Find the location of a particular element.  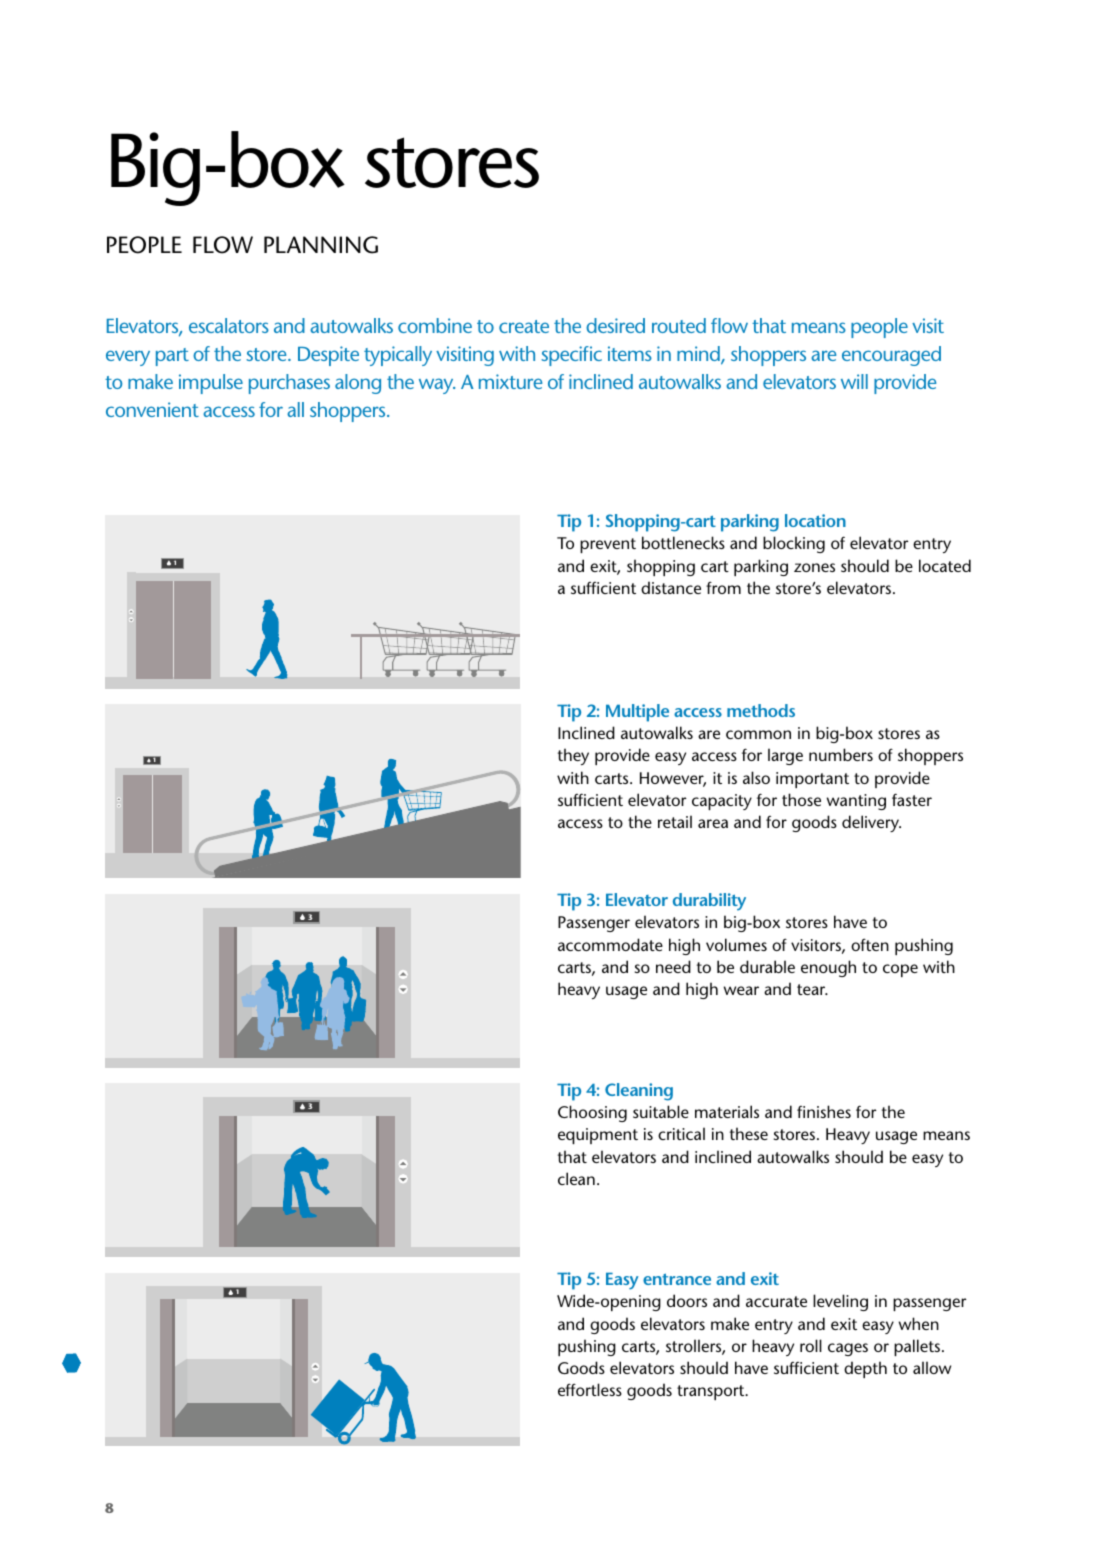

planning is located at coordinates (321, 245).
